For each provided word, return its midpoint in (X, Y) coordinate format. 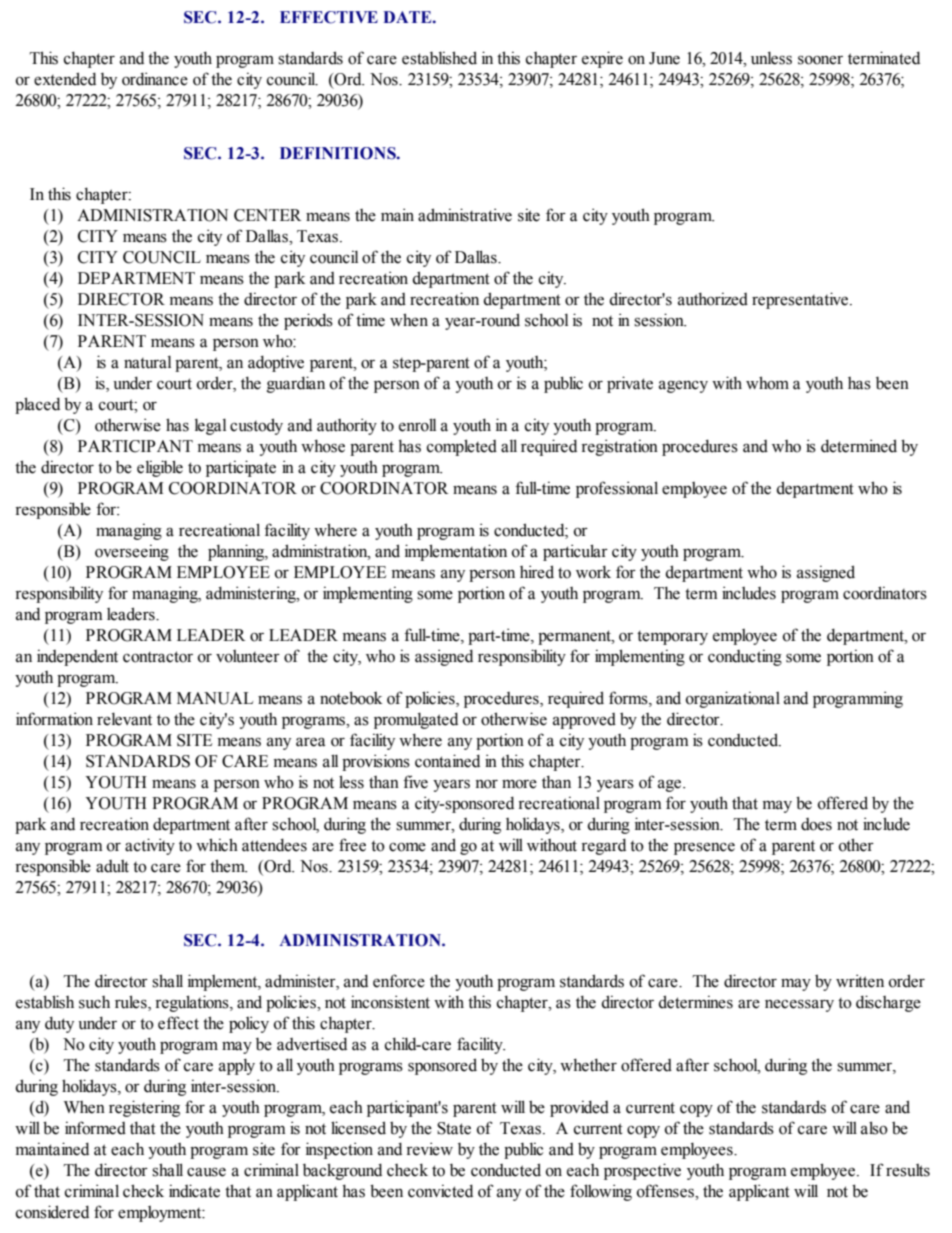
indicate (194, 1191)
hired (537, 572)
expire (602, 59)
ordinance (155, 79)
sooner (820, 60)
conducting (745, 657)
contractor (158, 657)
